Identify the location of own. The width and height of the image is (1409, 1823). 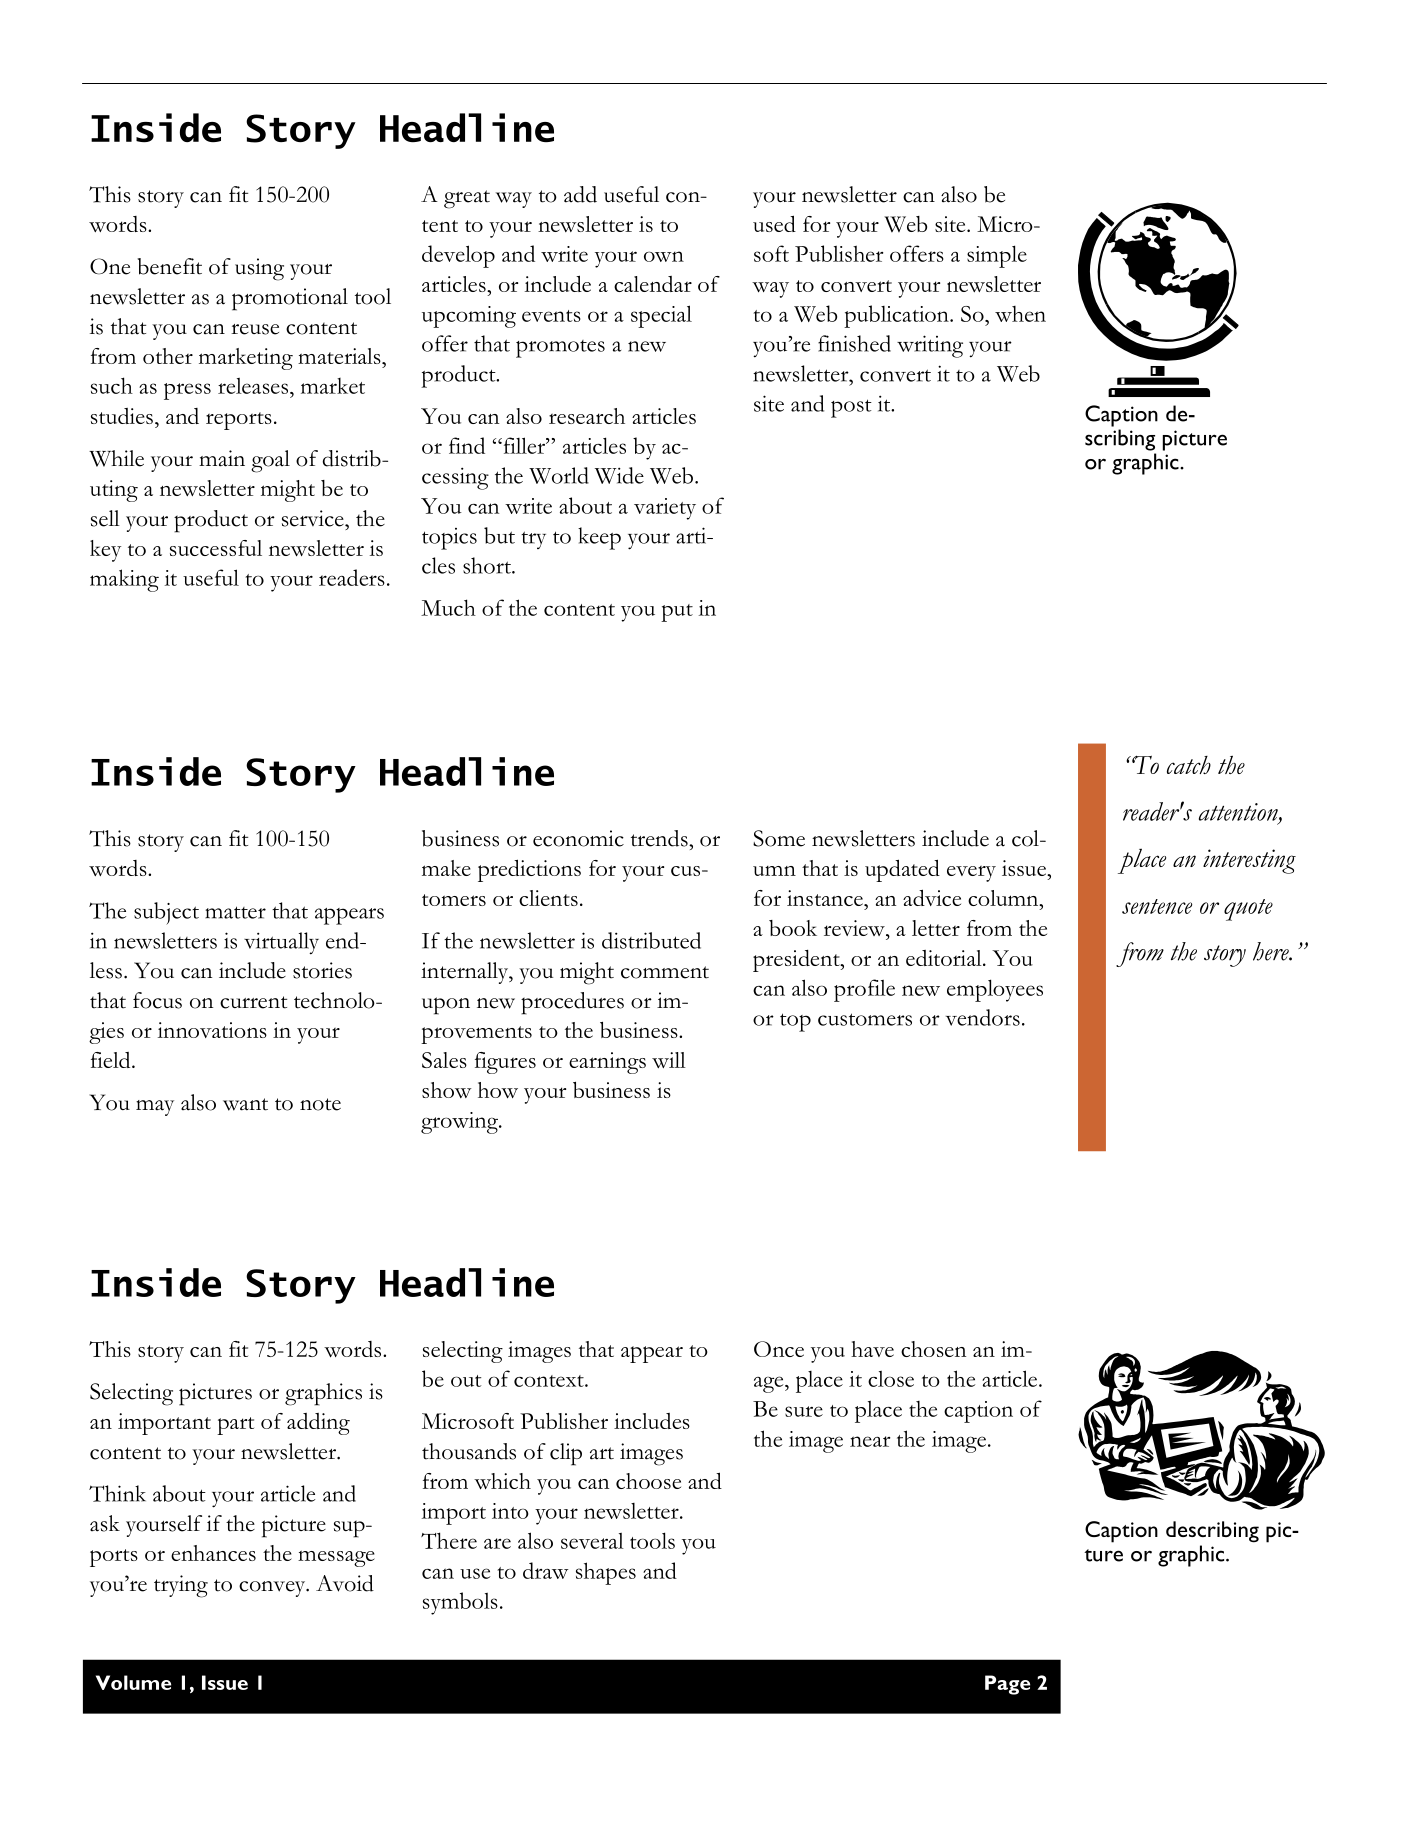
(664, 256).
